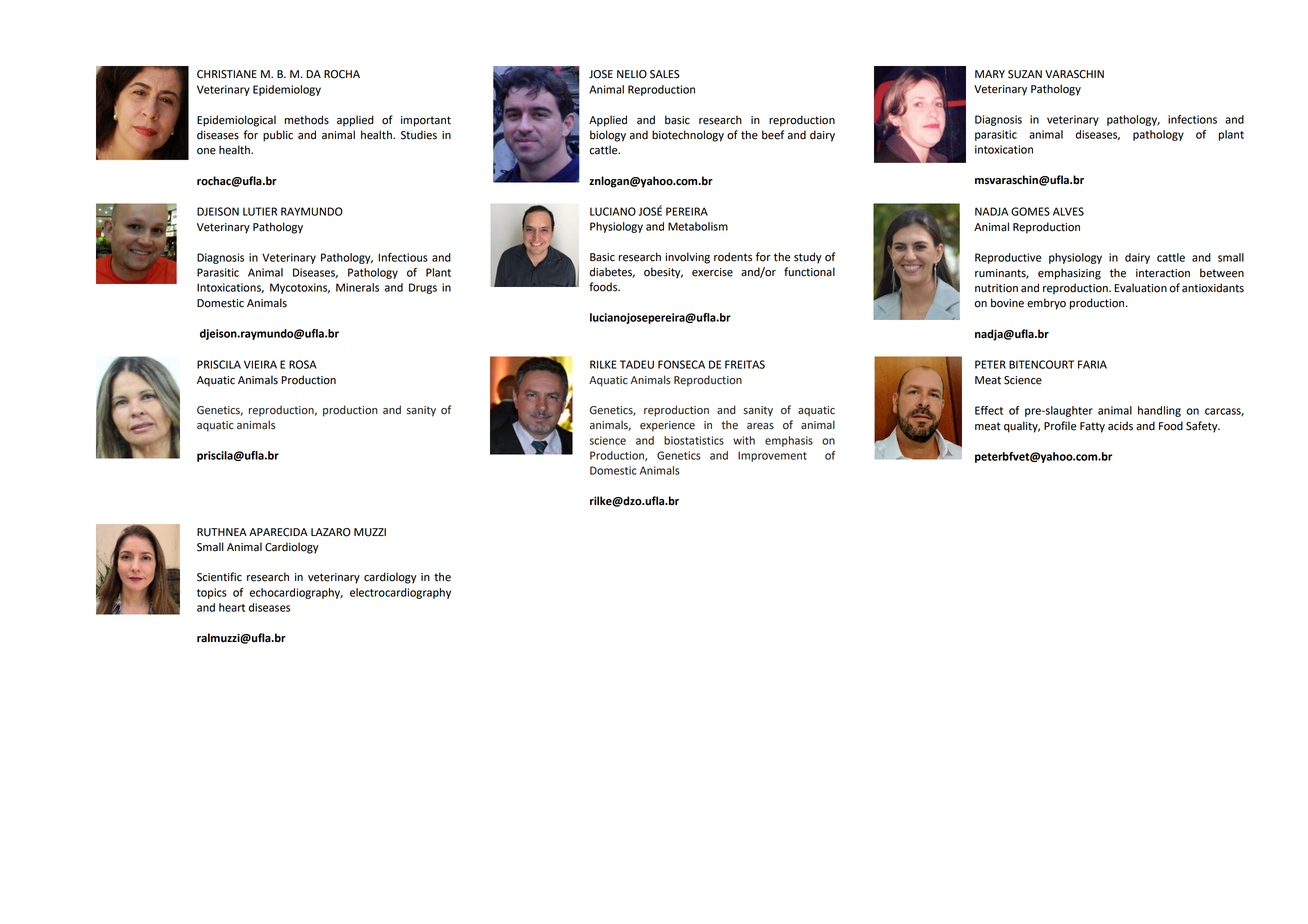 Image resolution: width=1308 pixels, height=924 pixels. Describe the element at coordinates (733, 257) in the screenshot. I see `rodents` at that location.
